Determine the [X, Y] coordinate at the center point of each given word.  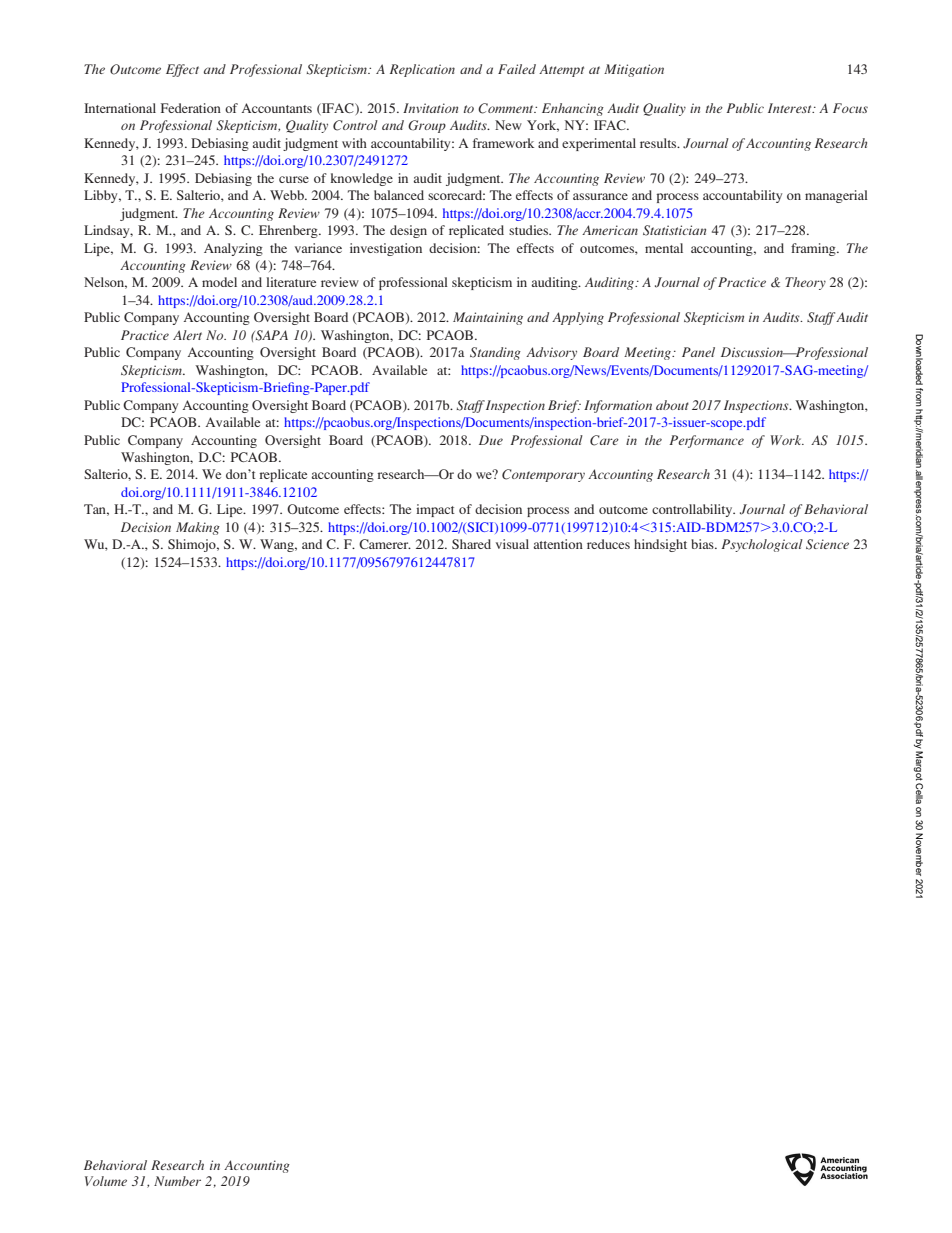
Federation [191, 108]
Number [177, 1181]
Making [198, 528]
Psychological [762, 545]
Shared [471, 544]
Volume [106, 1181]
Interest [791, 108]
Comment [507, 108]
